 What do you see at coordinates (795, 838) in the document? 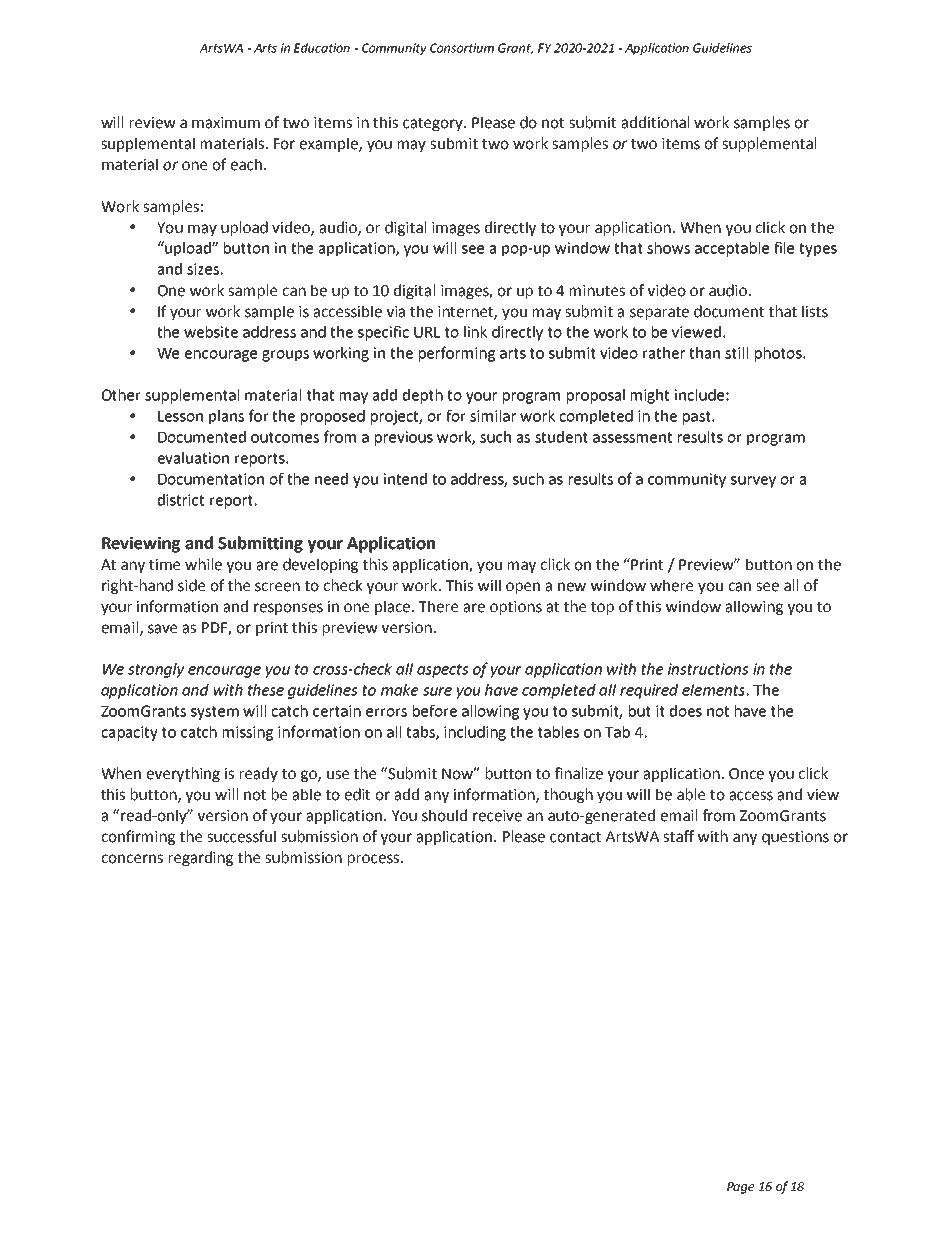
I see `questions` at bounding box center [795, 838].
